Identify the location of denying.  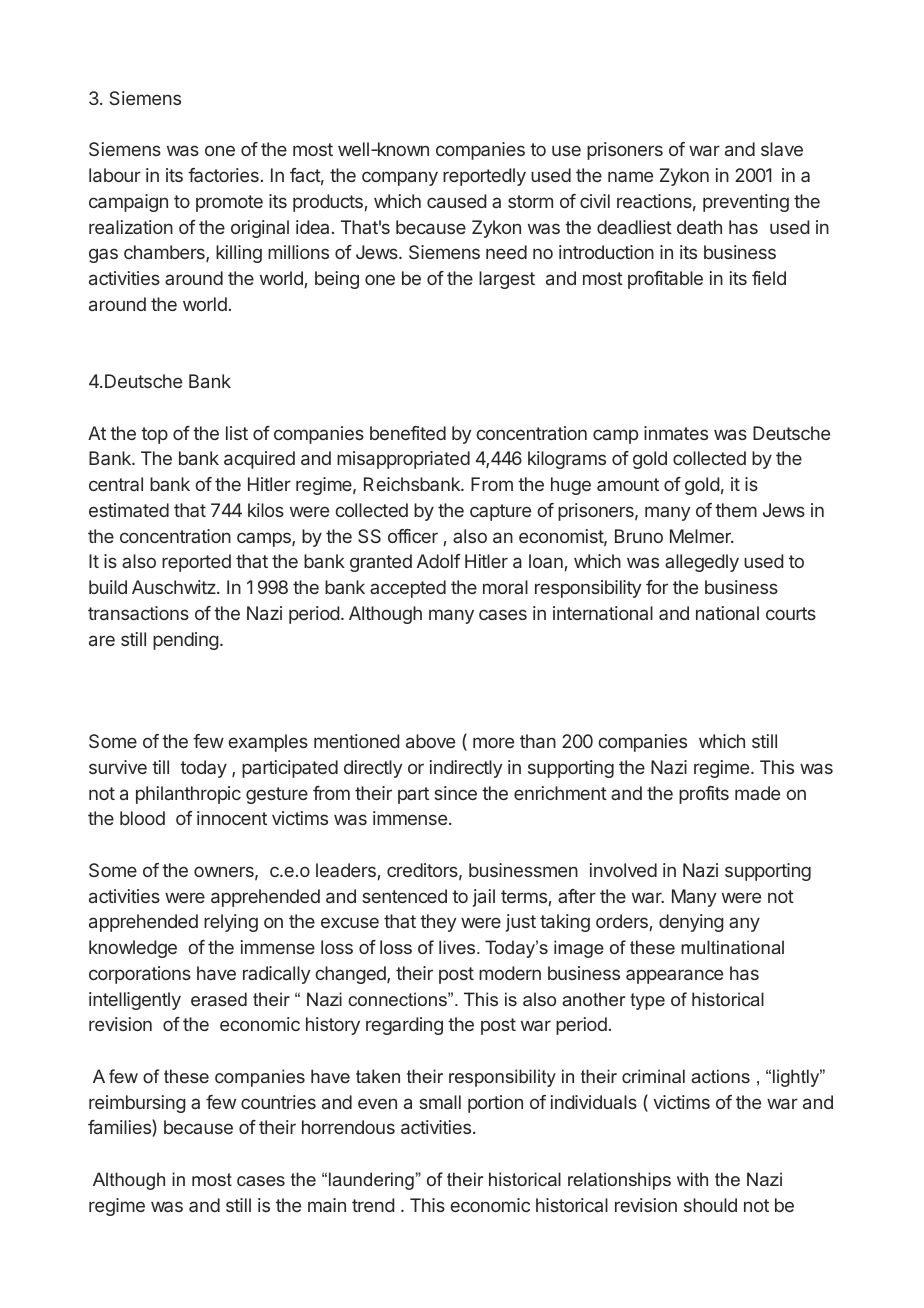
(691, 923).
